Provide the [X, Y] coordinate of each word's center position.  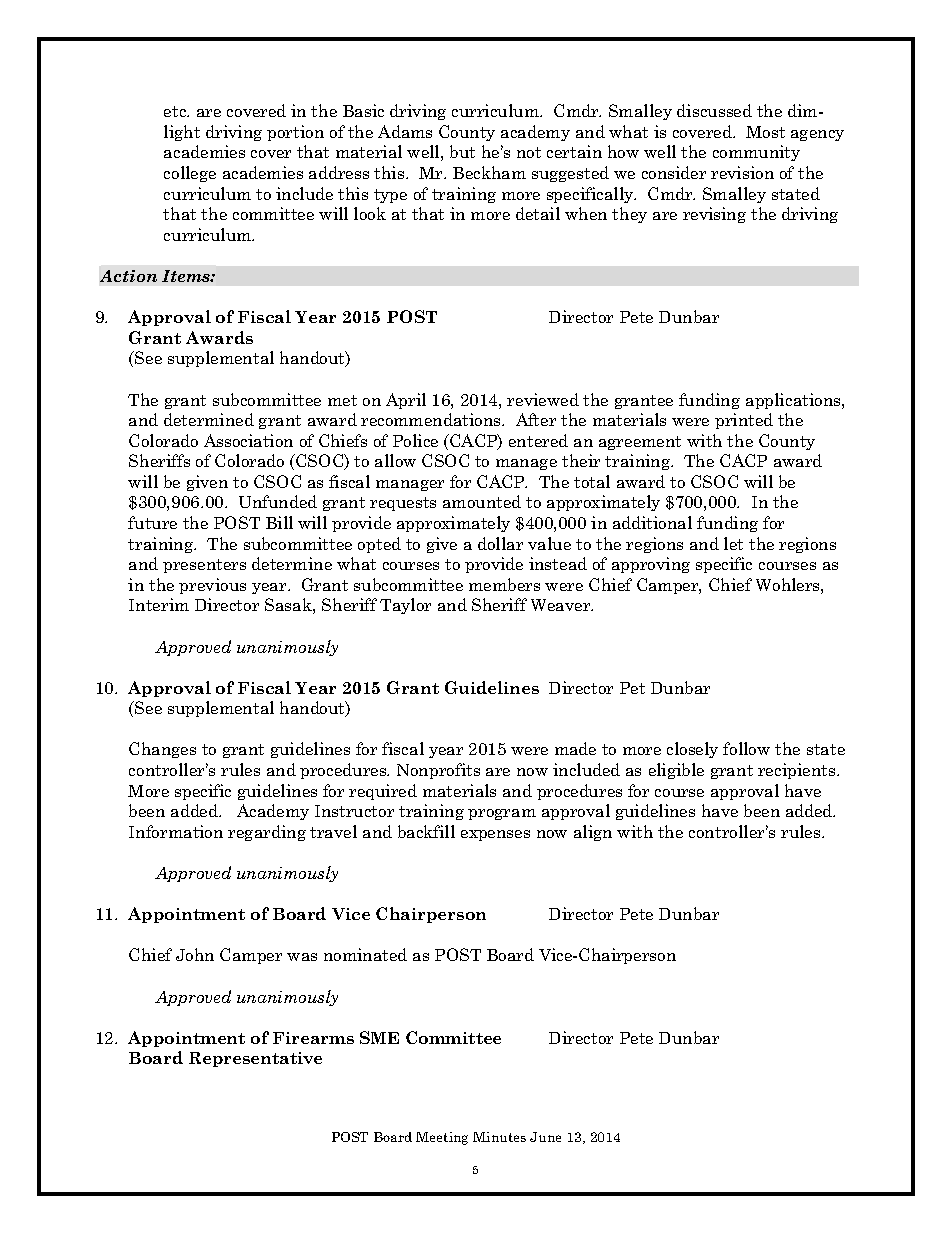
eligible [676, 771]
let [733, 543]
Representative [255, 1059]
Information [176, 831]
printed [744, 421]
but [462, 151]
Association [248, 440]
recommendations [432, 419]
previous [212, 586]
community [756, 153]
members [504, 584]
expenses [495, 835]
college [190, 174]
